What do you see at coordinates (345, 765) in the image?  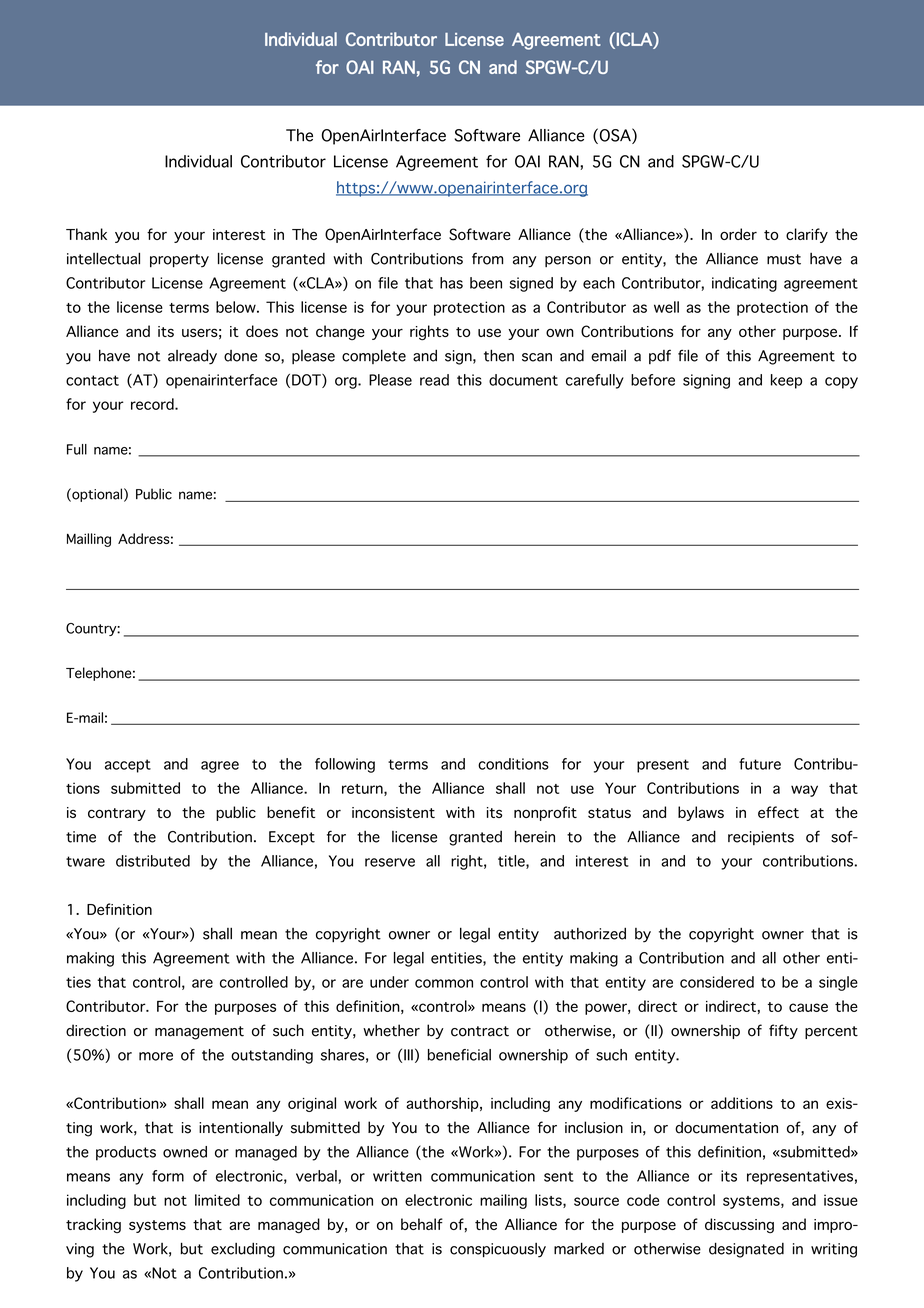 I see `following` at bounding box center [345, 765].
